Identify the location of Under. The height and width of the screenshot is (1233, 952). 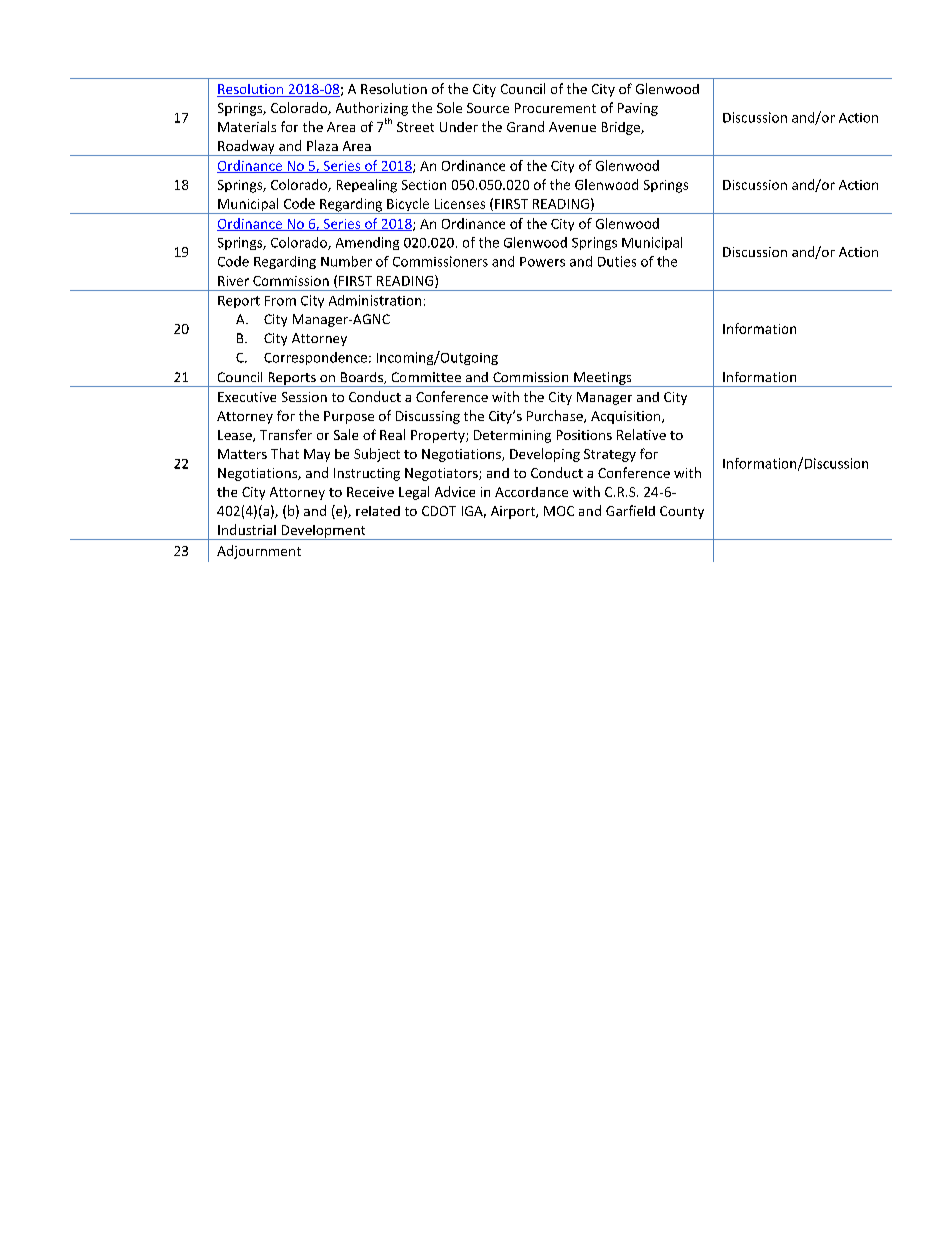
(459, 127).
